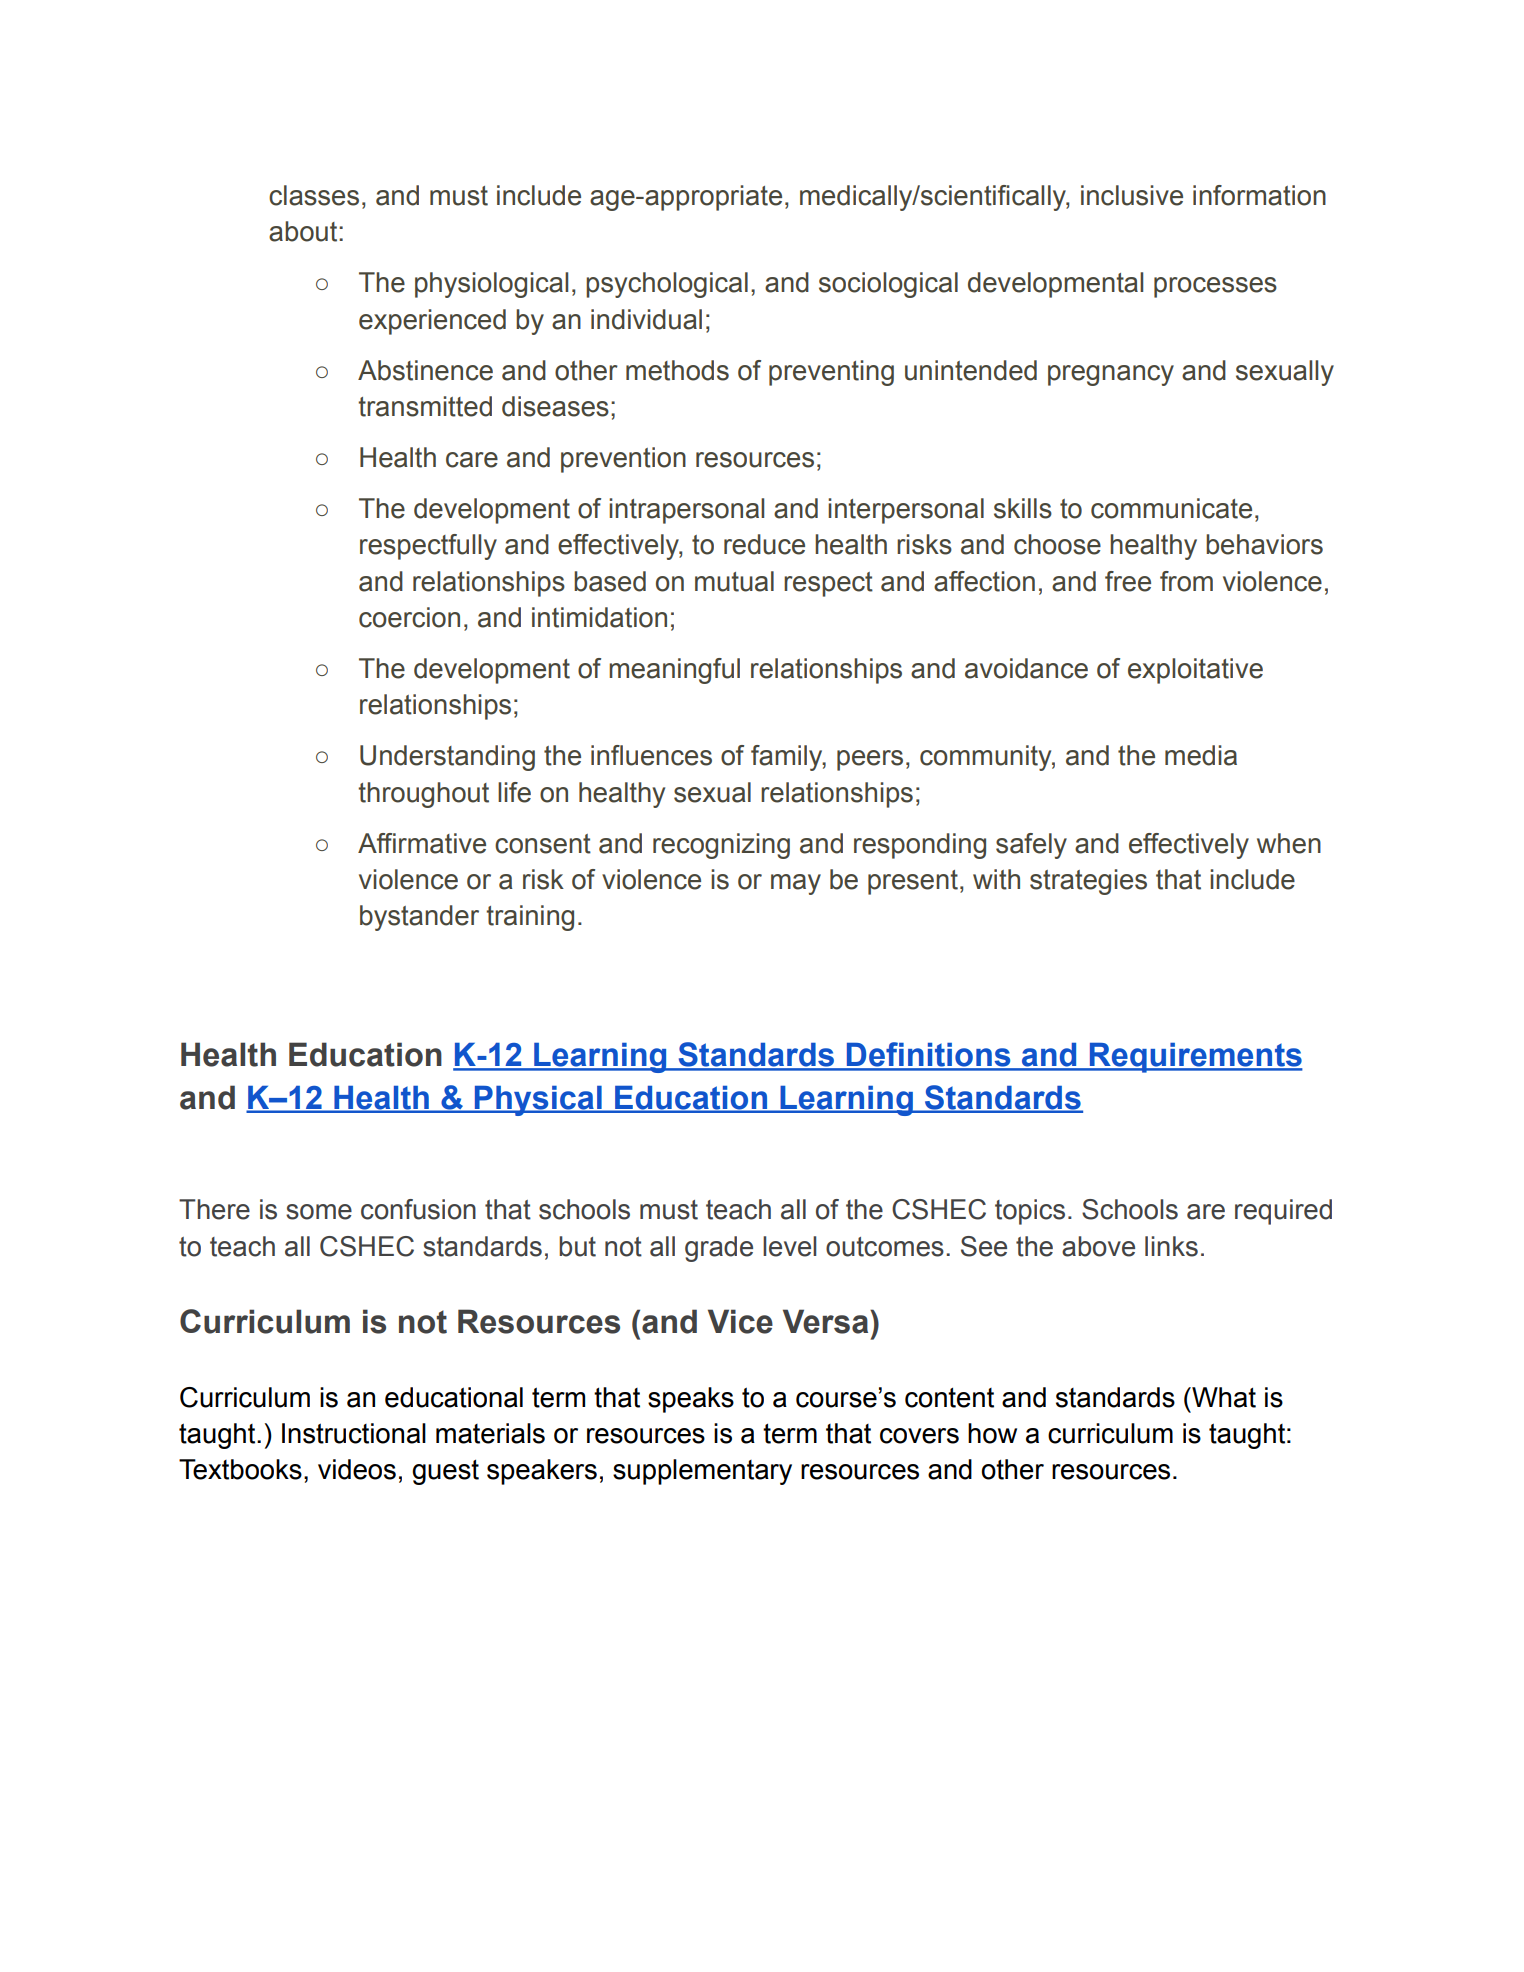 This screenshot has height=1972, width=1524. Describe the element at coordinates (419, 918) in the screenshot. I see `bystander` at that location.
